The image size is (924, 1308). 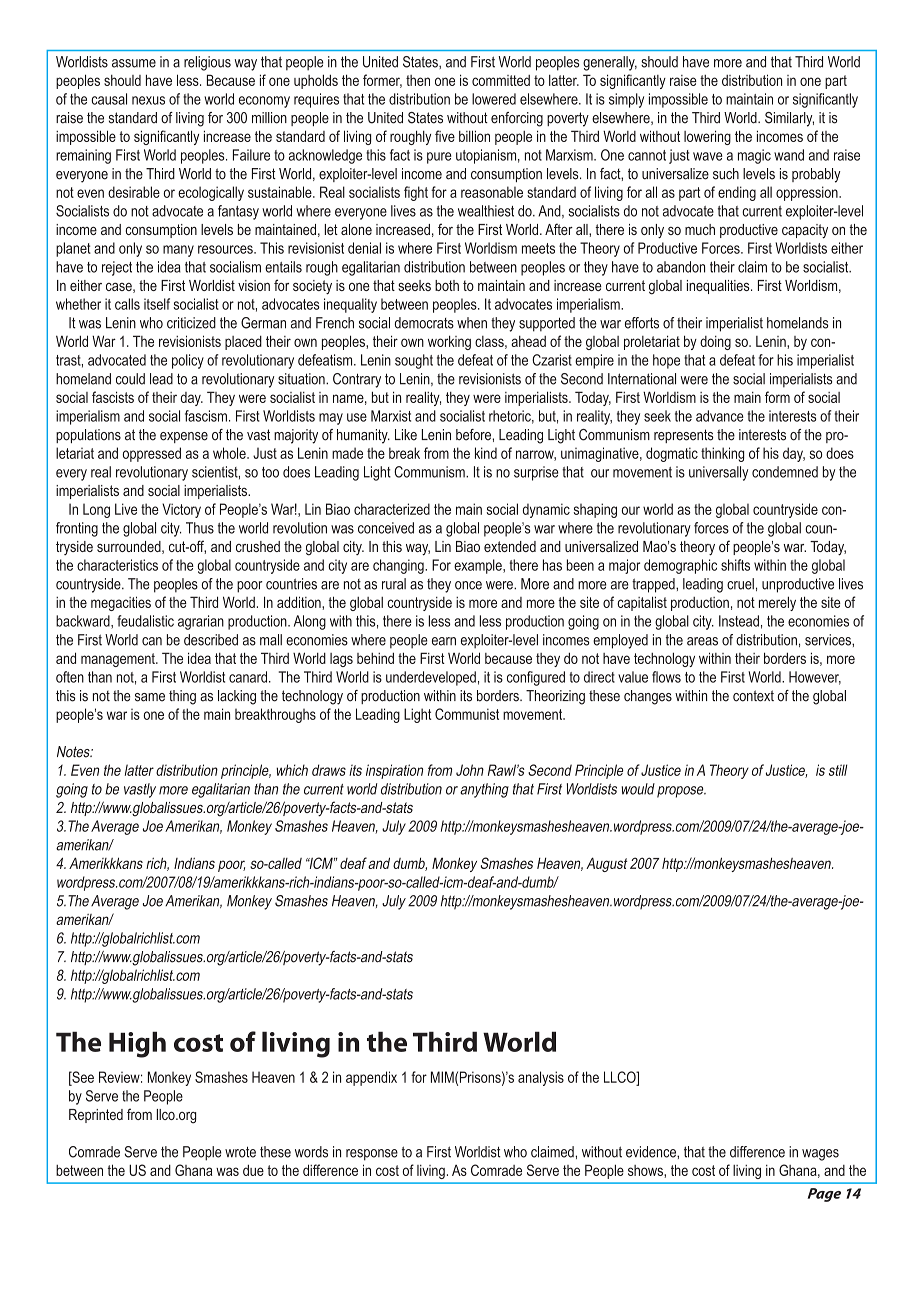 What do you see at coordinates (739, 621) in the document?
I see `Instead` at bounding box center [739, 621].
